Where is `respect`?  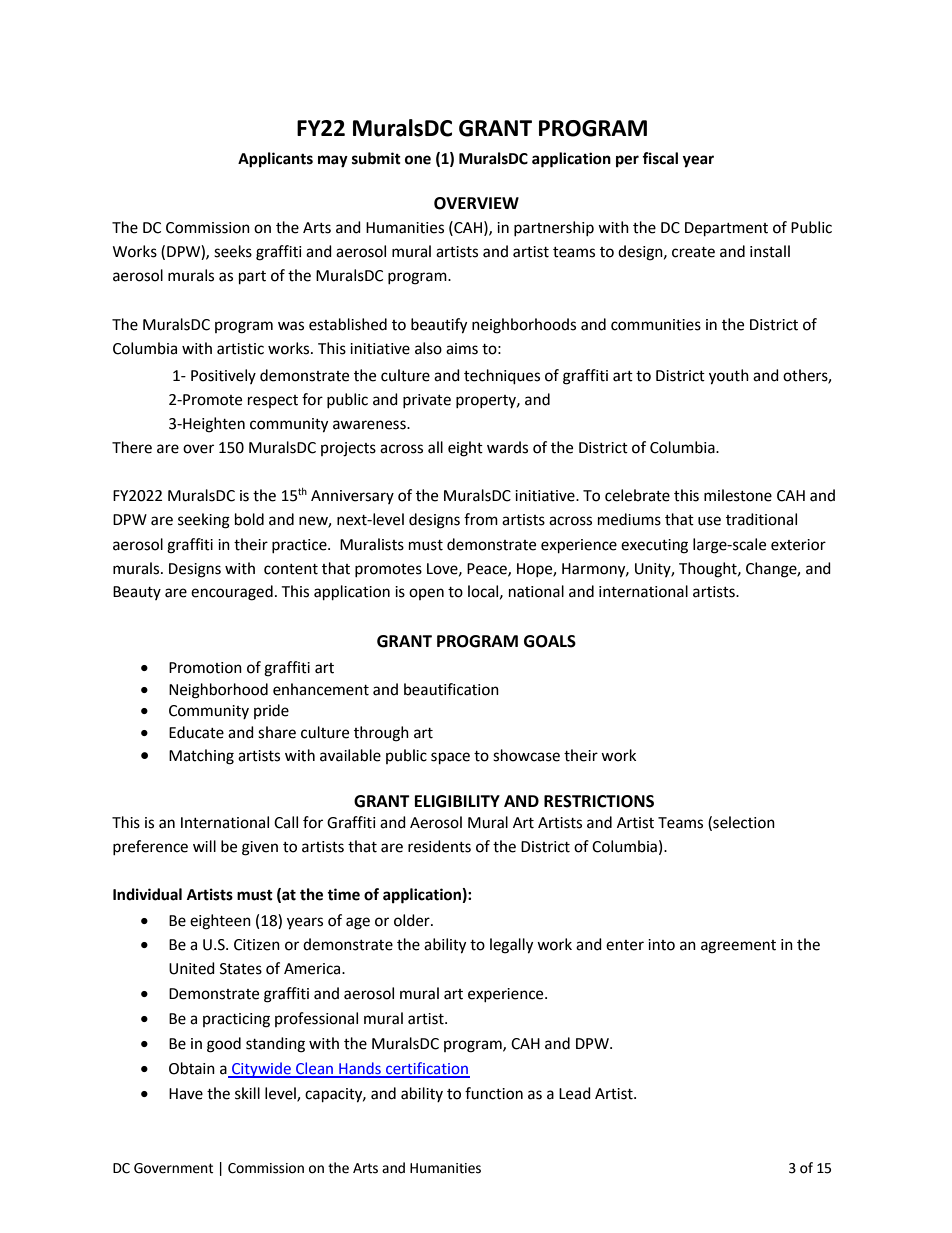
respect is located at coordinates (273, 401).
